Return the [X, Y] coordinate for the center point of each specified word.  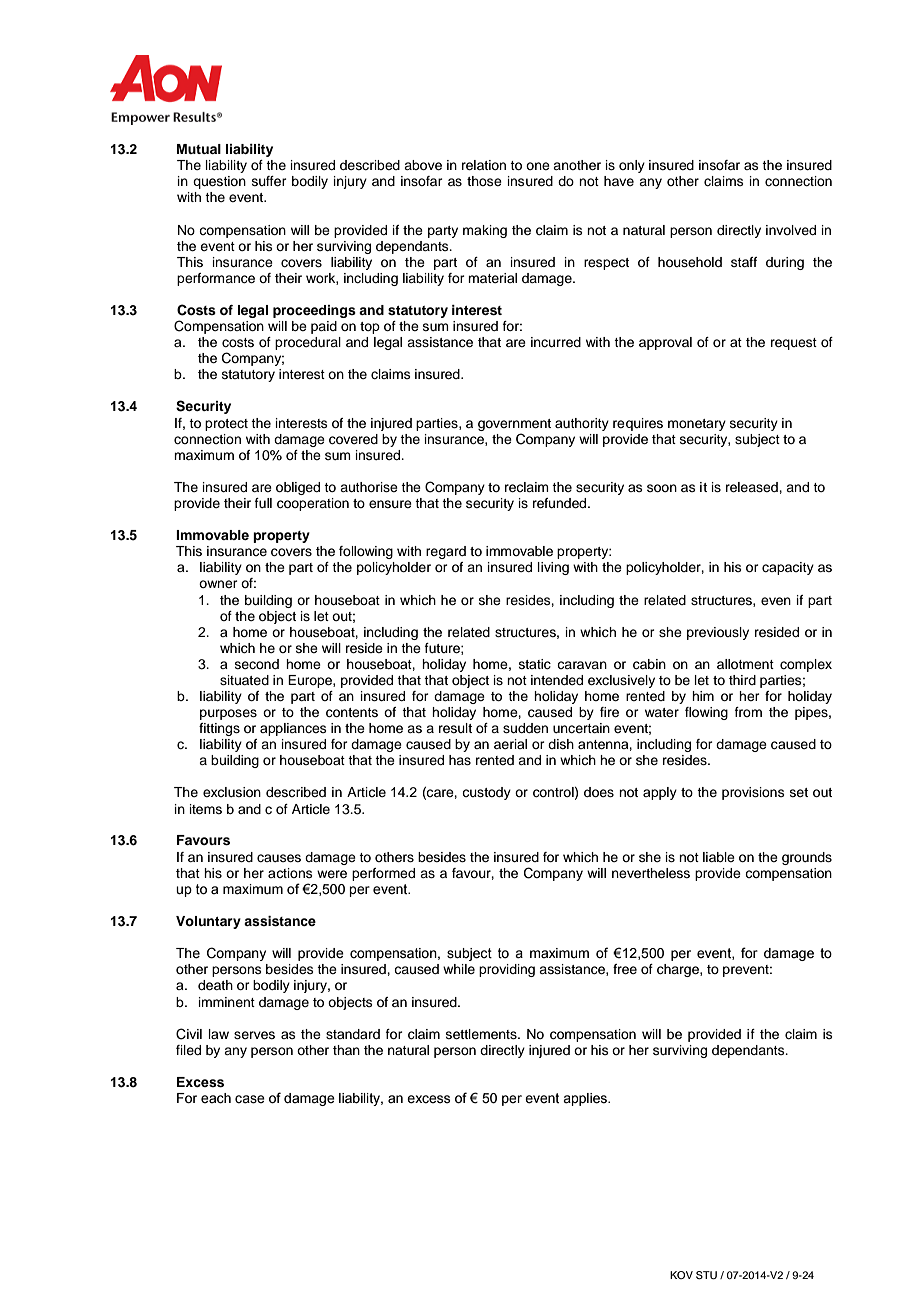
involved [791, 230]
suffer [269, 181]
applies [586, 1099]
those [484, 181]
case [250, 1099]
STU [706, 1275]
